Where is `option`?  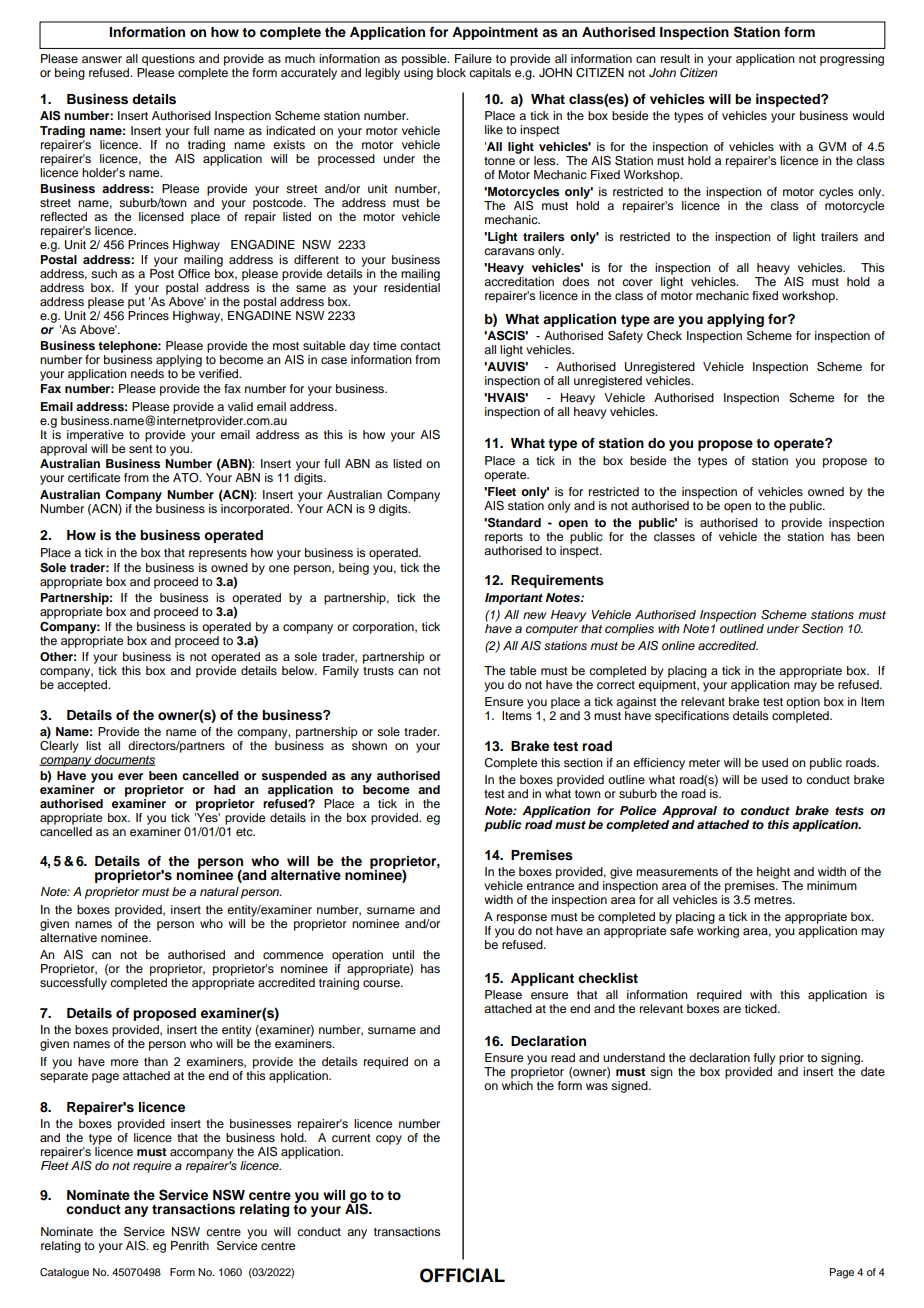 option is located at coordinates (803, 703).
